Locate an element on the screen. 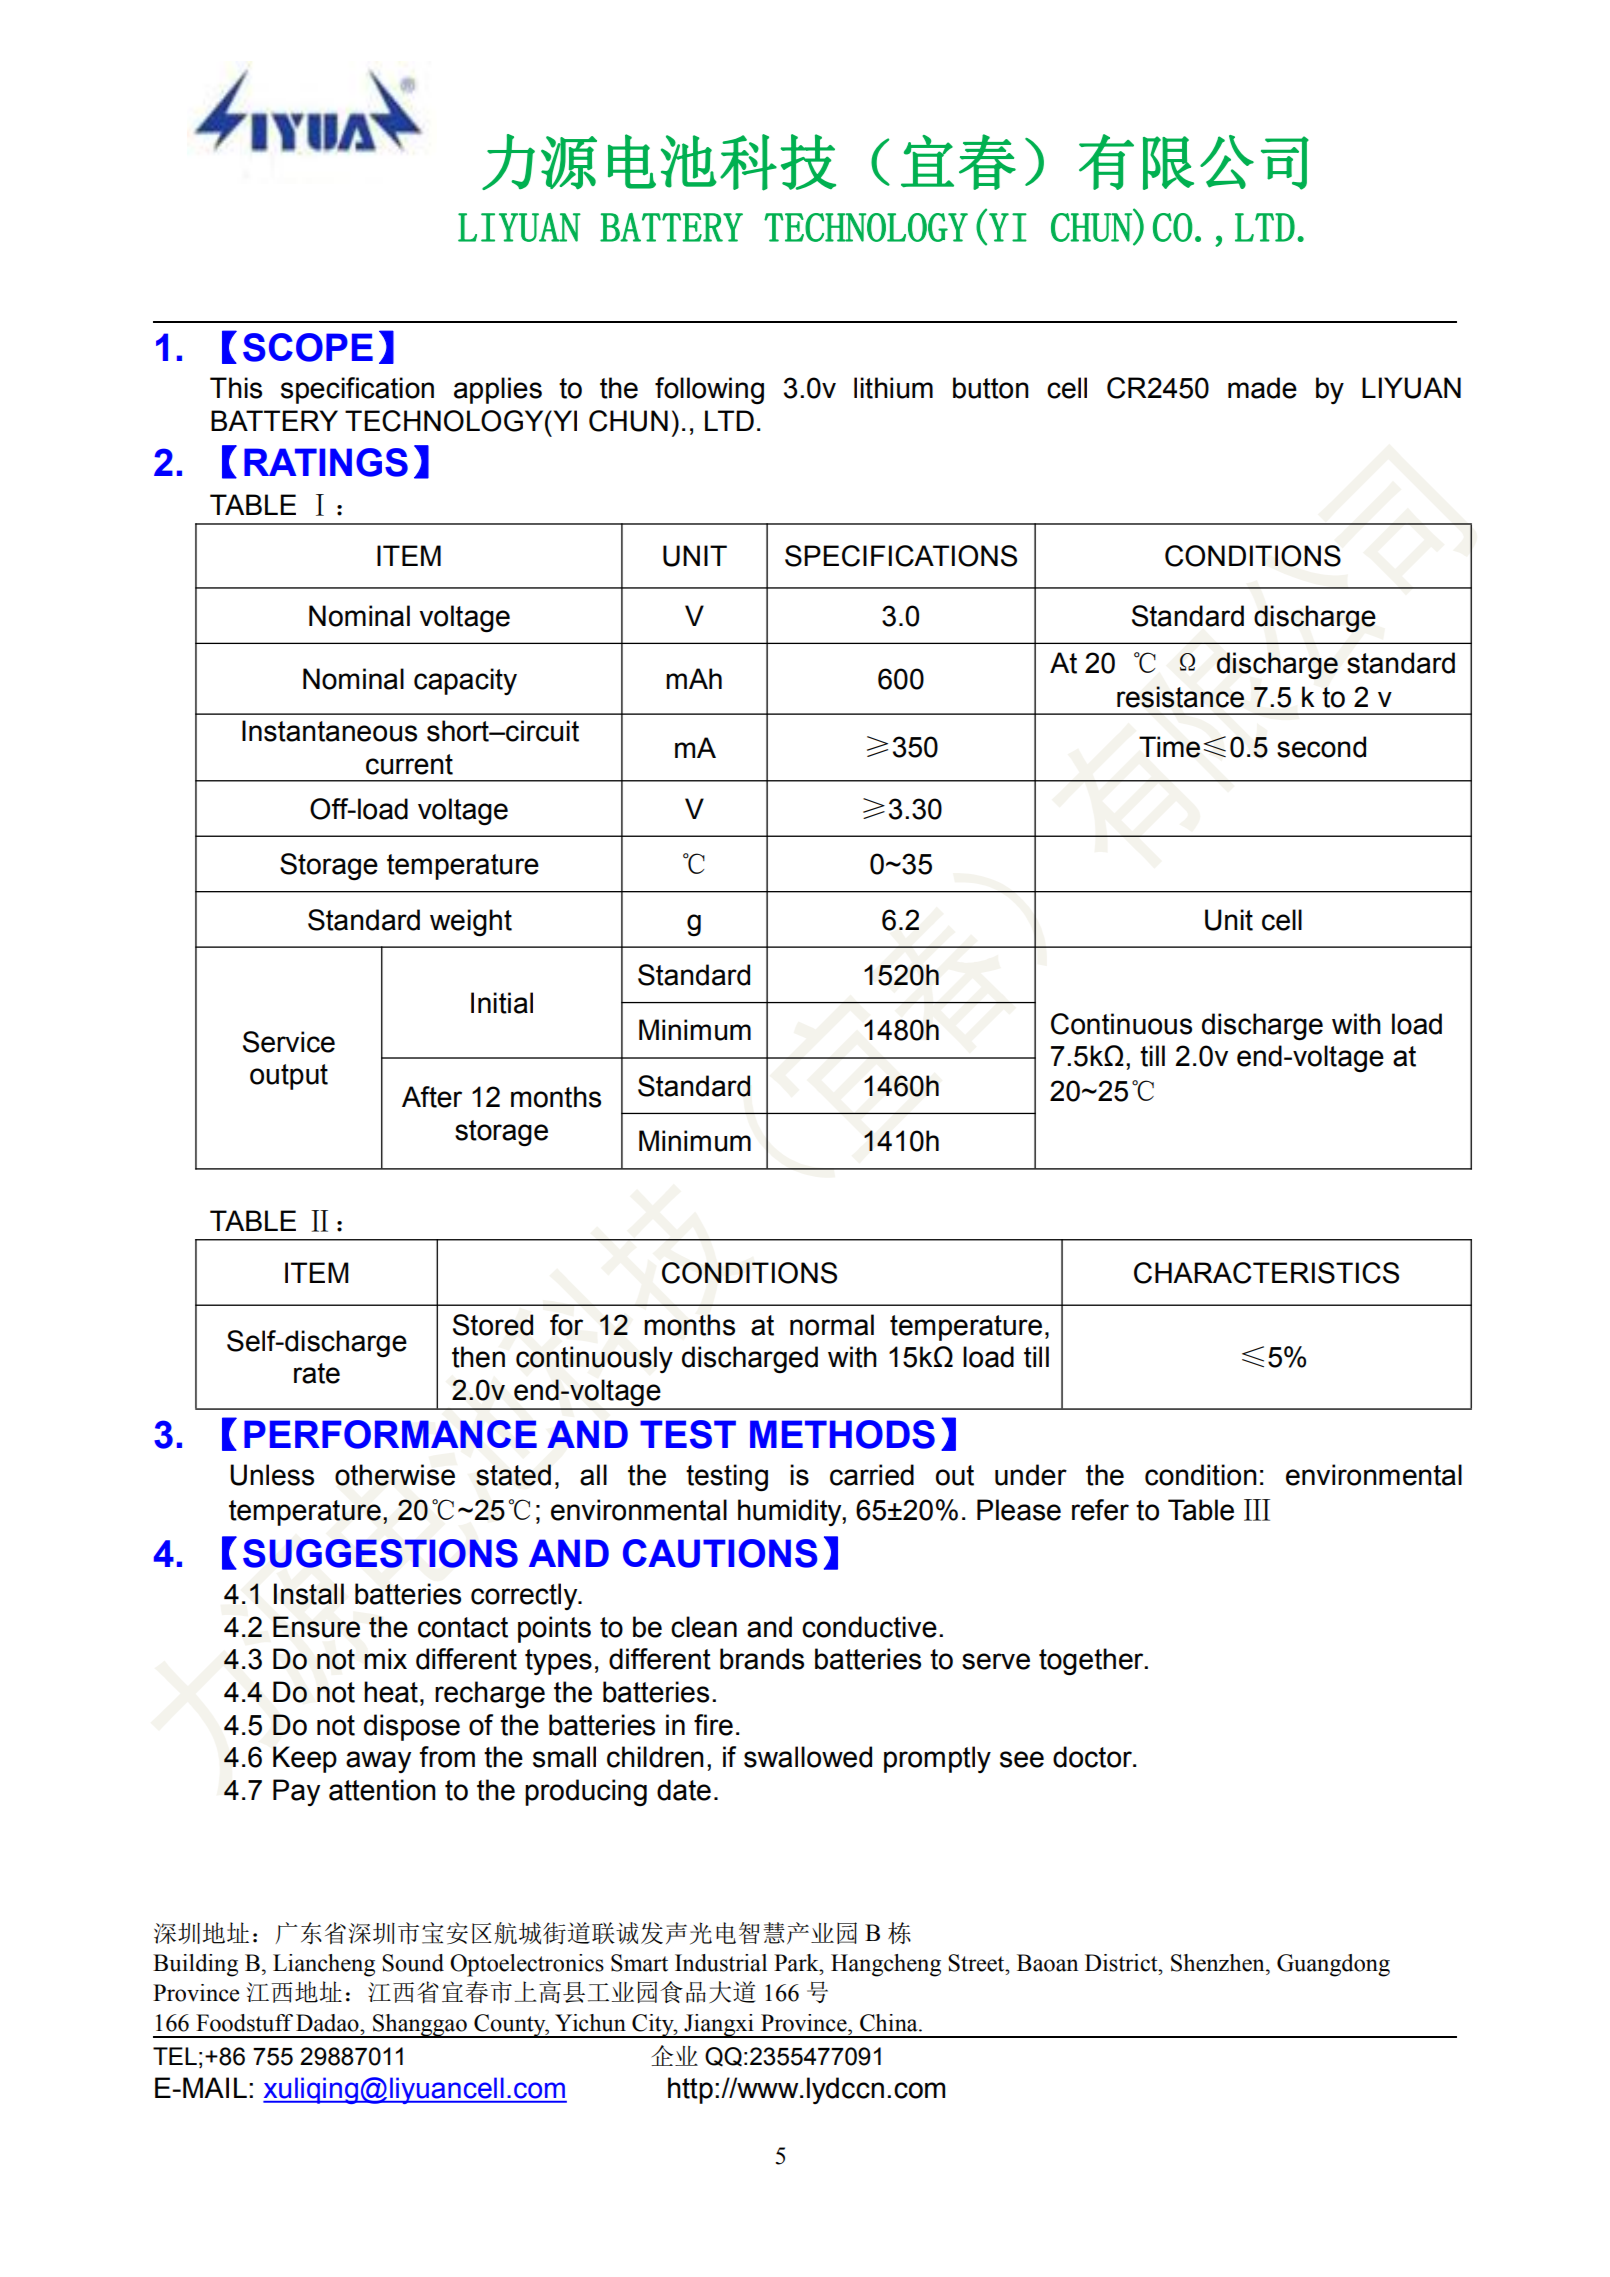 The image size is (1610, 2277). following is located at coordinates (709, 391).
